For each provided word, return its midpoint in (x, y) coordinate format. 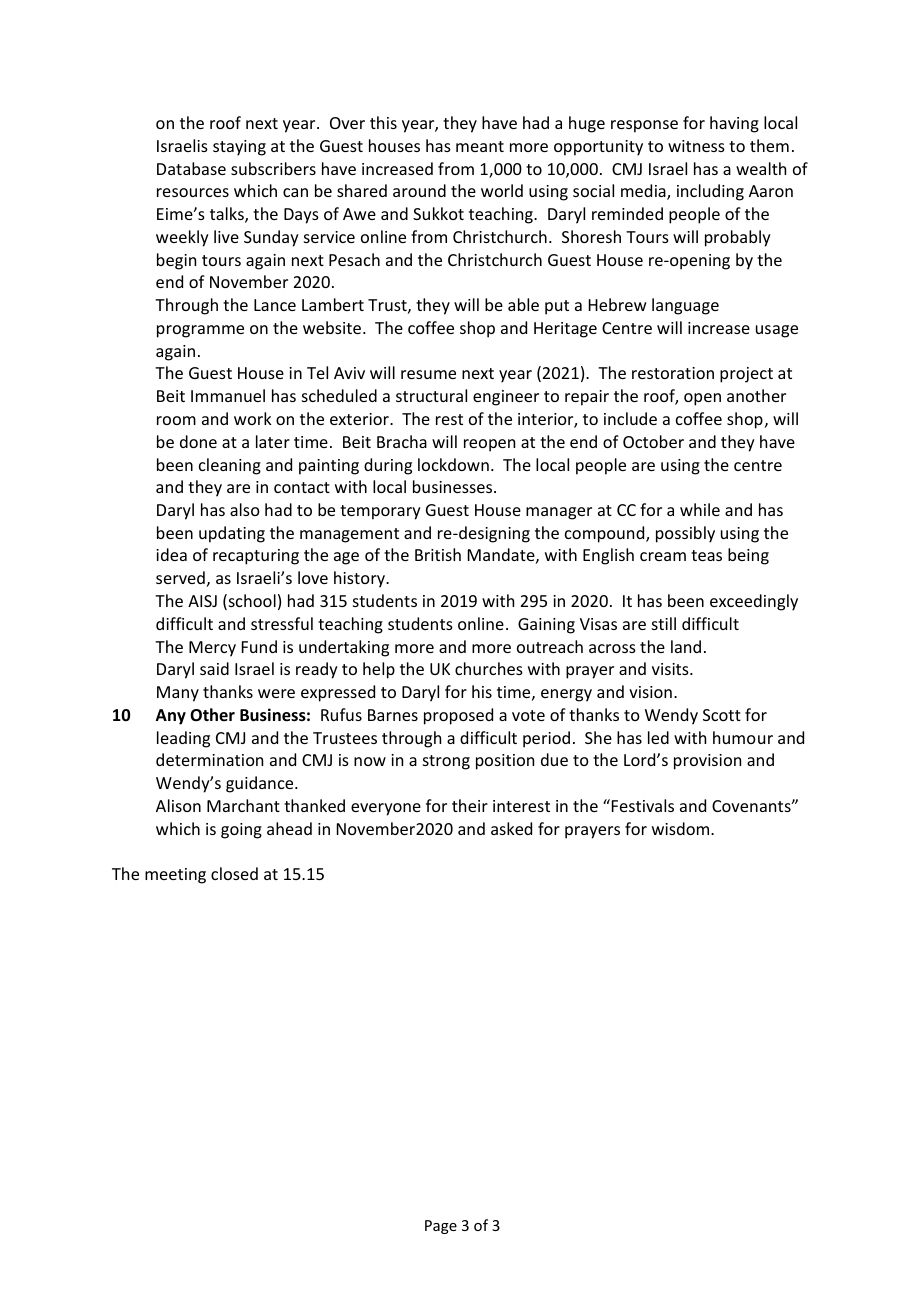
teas (706, 555)
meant (480, 146)
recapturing (256, 557)
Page (441, 1227)
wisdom (682, 828)
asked (511, 828)
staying (239, 148)
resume (428, 374)
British (438, 554)
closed (234, 873)
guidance (261, 784)
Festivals (643, 805)
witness (696, 146)
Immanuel (228, 395)
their (470, 805)
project (746, 375)
